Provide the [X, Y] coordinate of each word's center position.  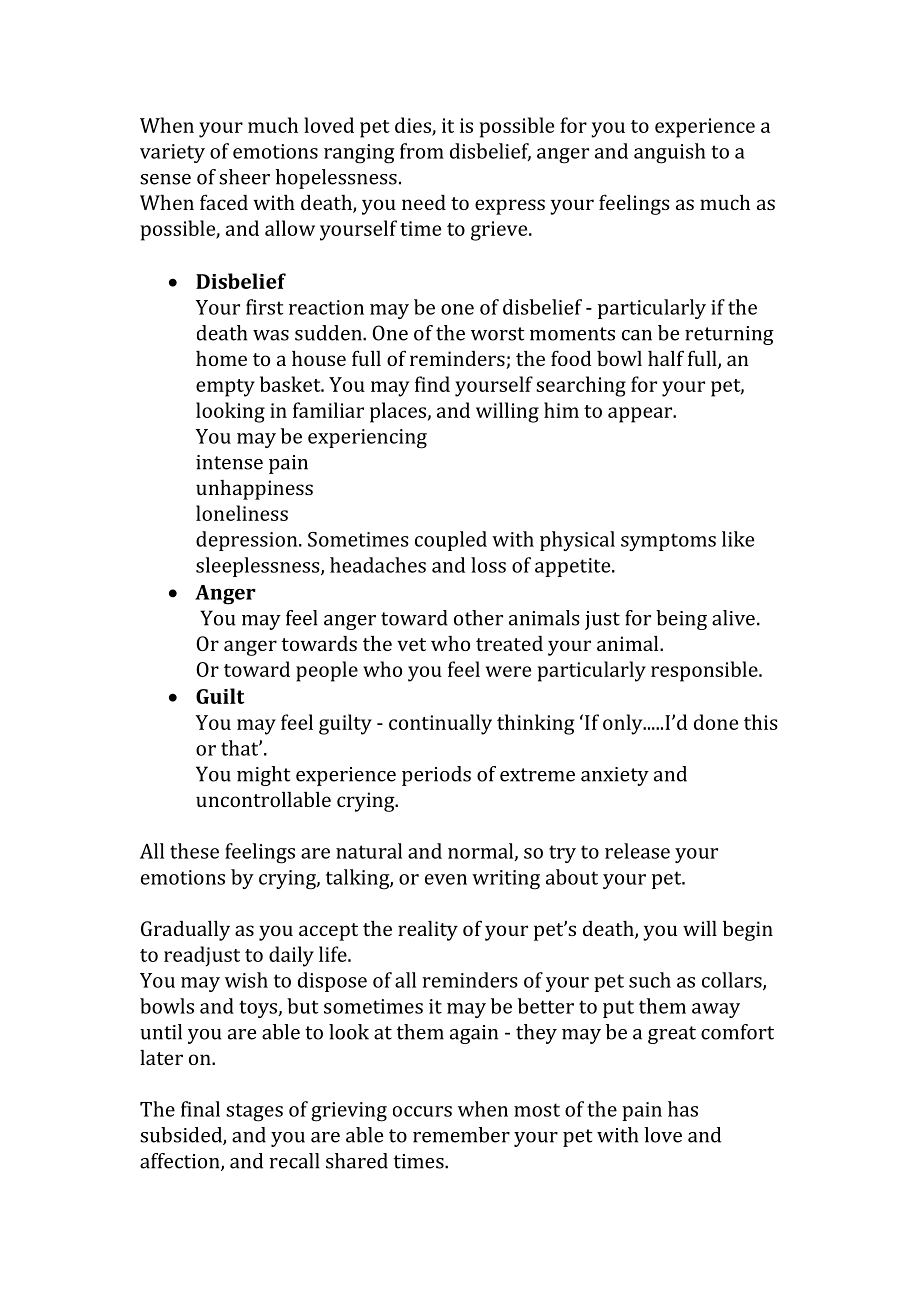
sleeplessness [259, 567]
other [478, 618]
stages [254, 1112]
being [681, 620]
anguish [670, 153]
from [422, 151]
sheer [244, 177]
